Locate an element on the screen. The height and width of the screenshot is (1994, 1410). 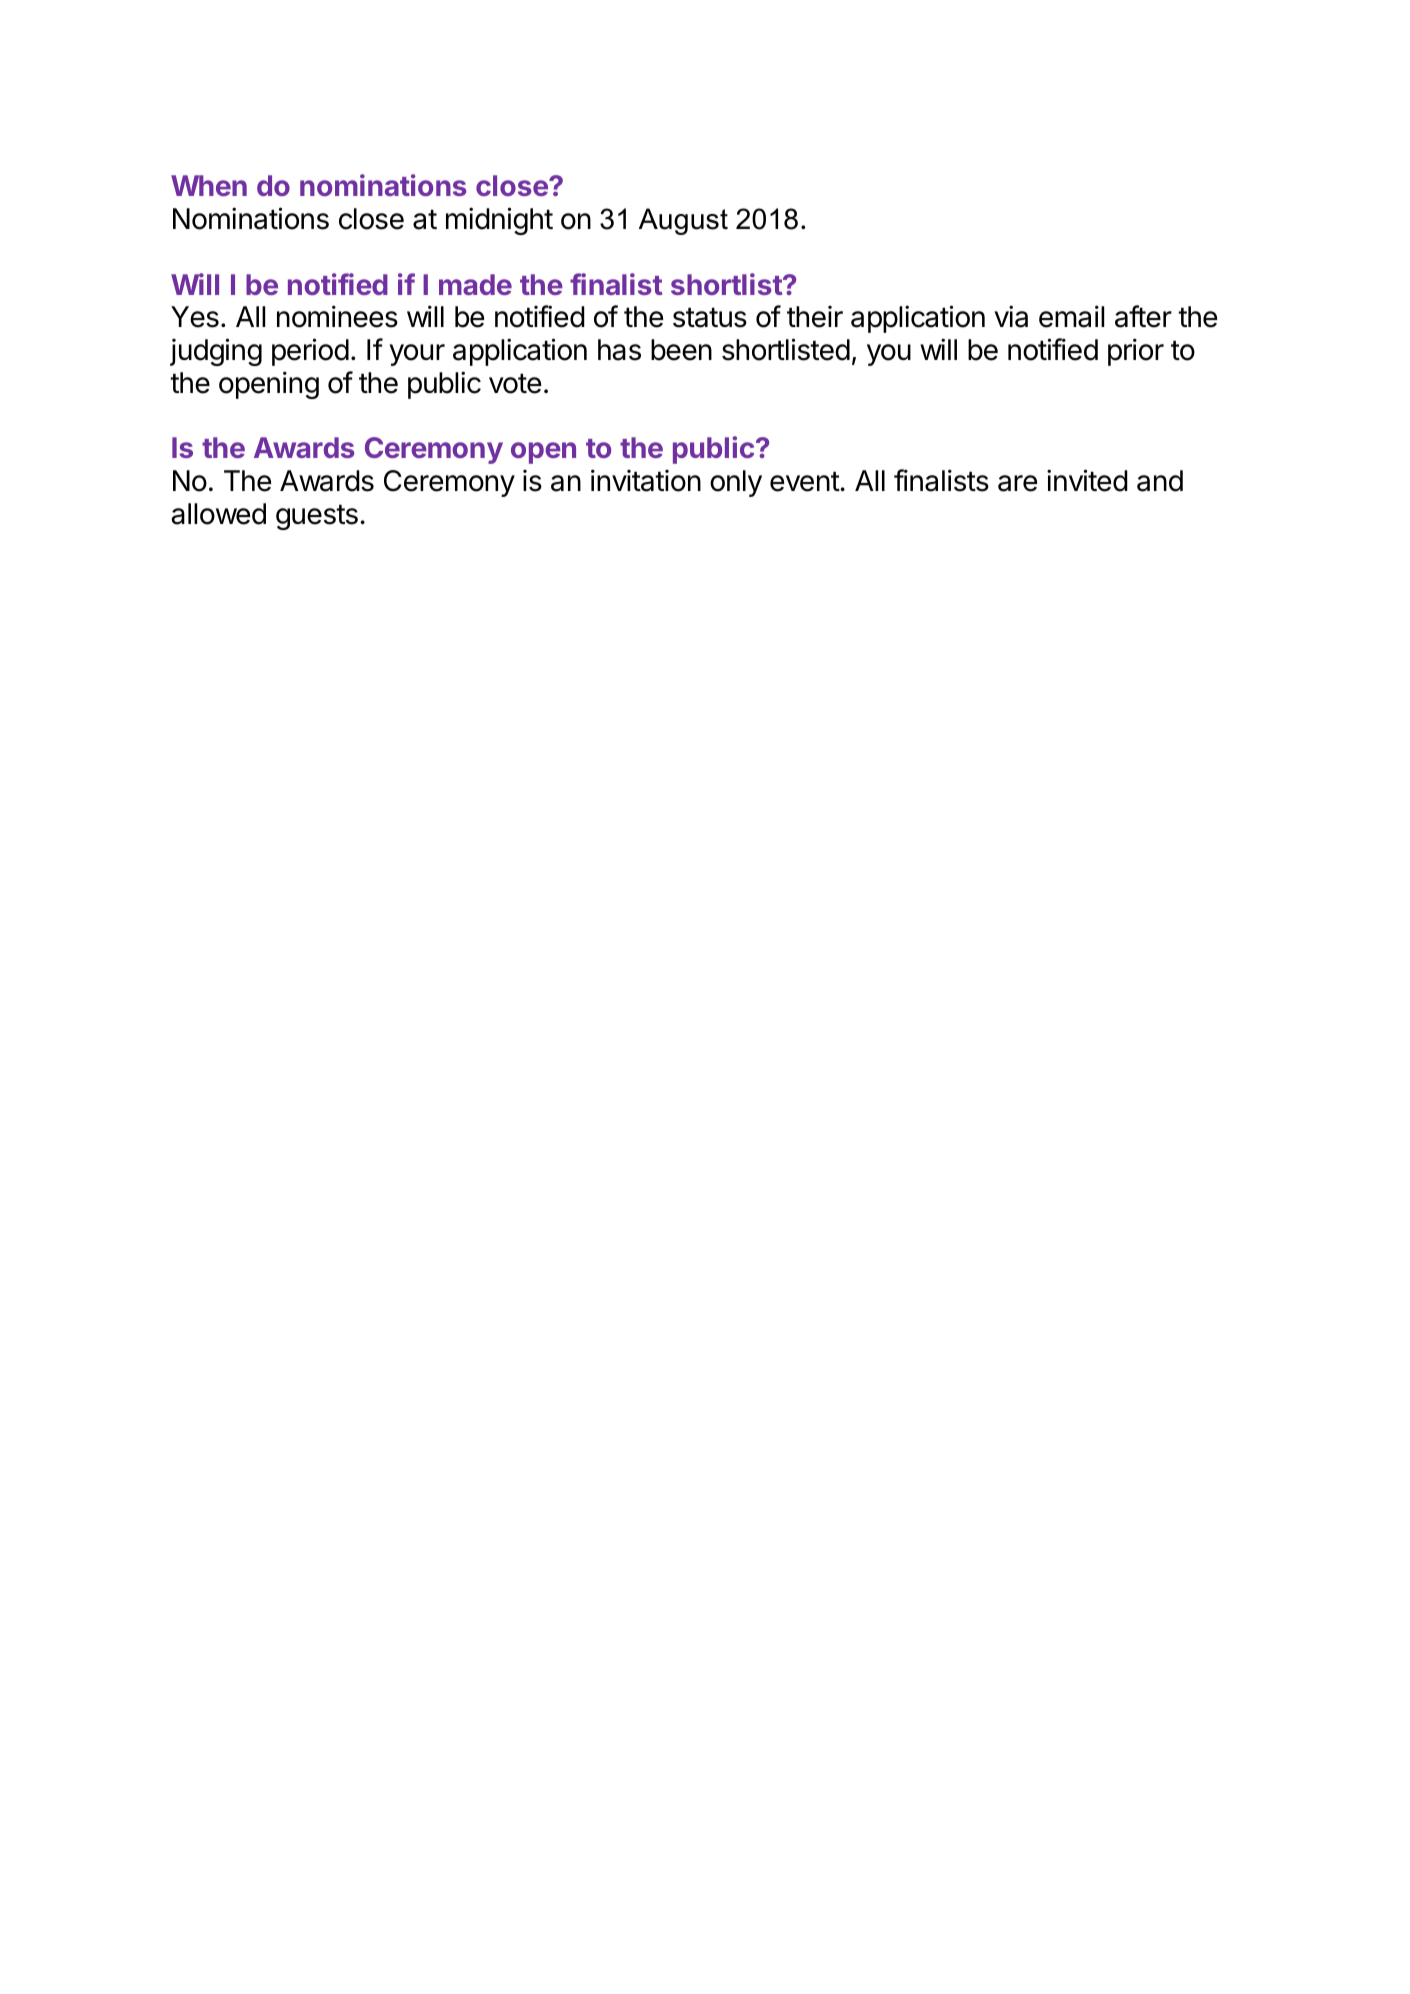
via is located at coordinates (1011, 316).
